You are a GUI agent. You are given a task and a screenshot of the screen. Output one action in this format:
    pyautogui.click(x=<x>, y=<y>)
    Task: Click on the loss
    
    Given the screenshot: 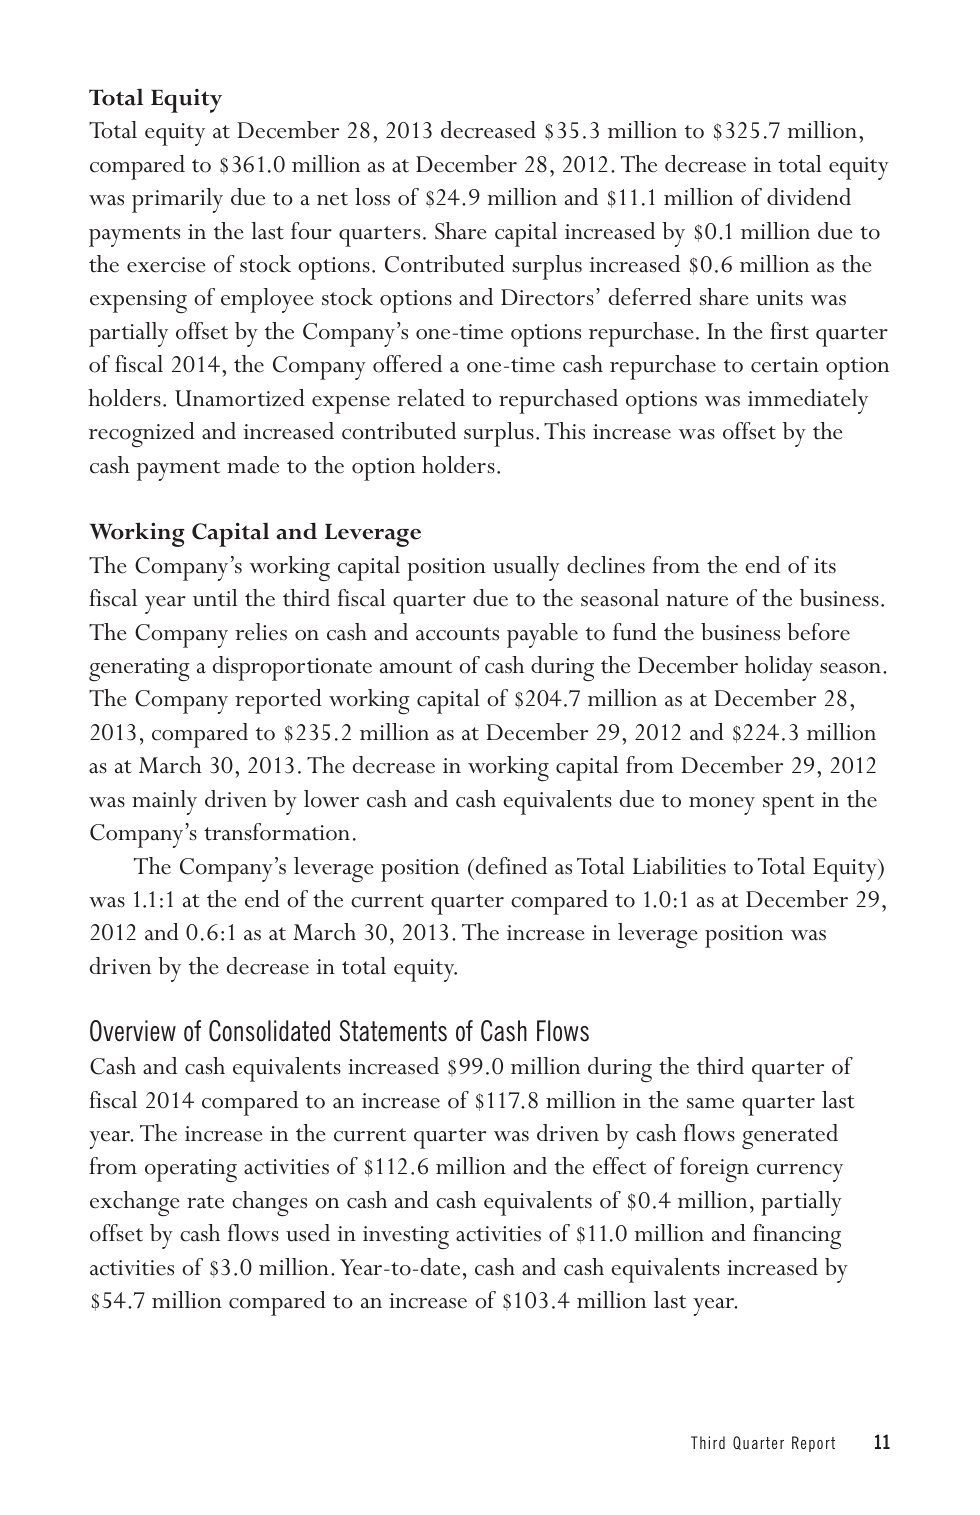 What is the action you would take?
    pyautogui.click(x=372, y=197)
